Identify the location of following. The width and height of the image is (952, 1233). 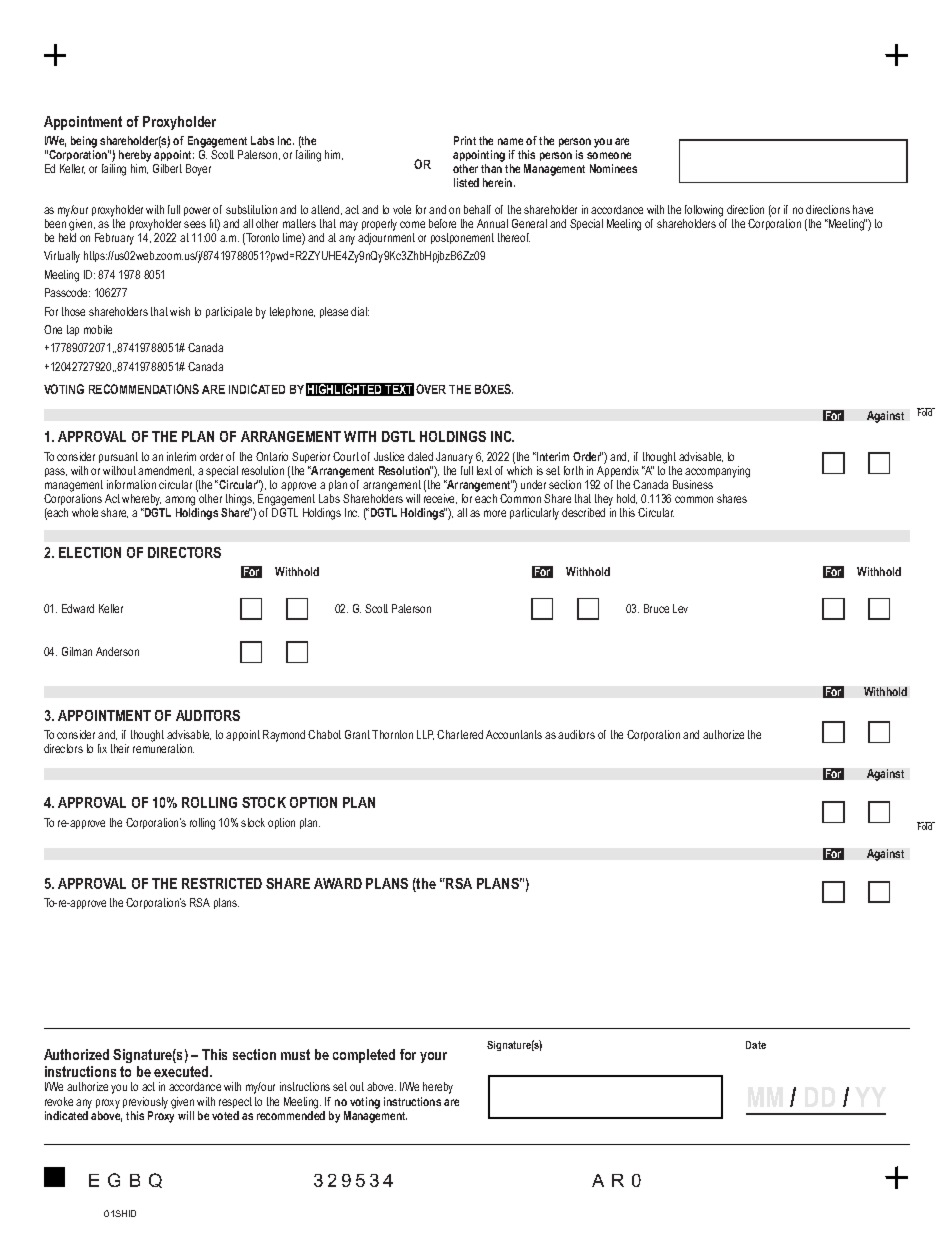
(704, 211).
